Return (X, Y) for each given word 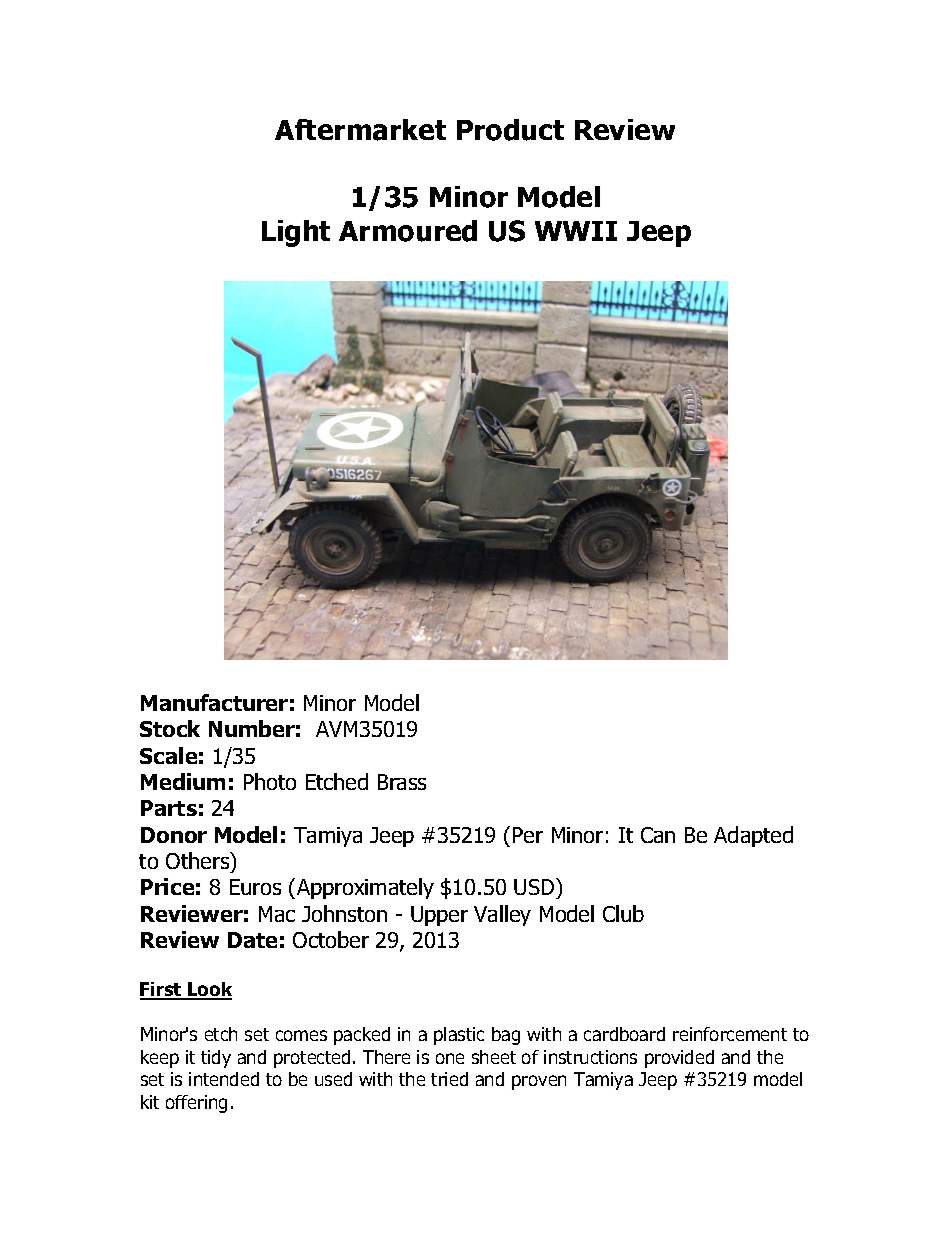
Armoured (408, 231)
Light (296, 233)
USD (535, 888)
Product (510, 130)
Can (658, 835)
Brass (402, 782)
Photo (270, 781)
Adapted (753, 836)
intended (224, 1079)
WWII (576, 231)
